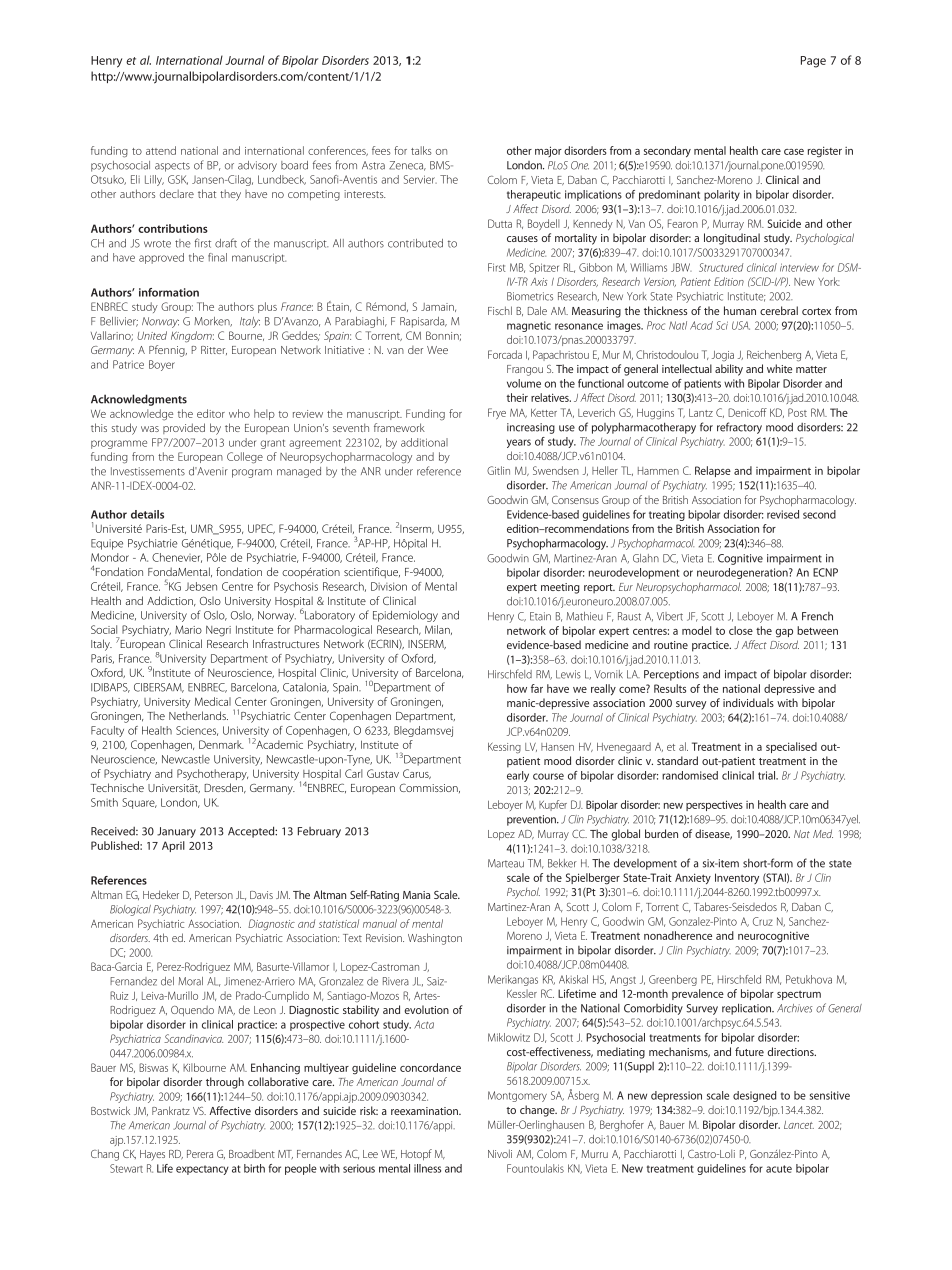 This screenshot has width=952, height=1270. What do you see at coordinates (198, 715) in the screenshot?
I see `Netherlands` at bounding box center [198, 715].
